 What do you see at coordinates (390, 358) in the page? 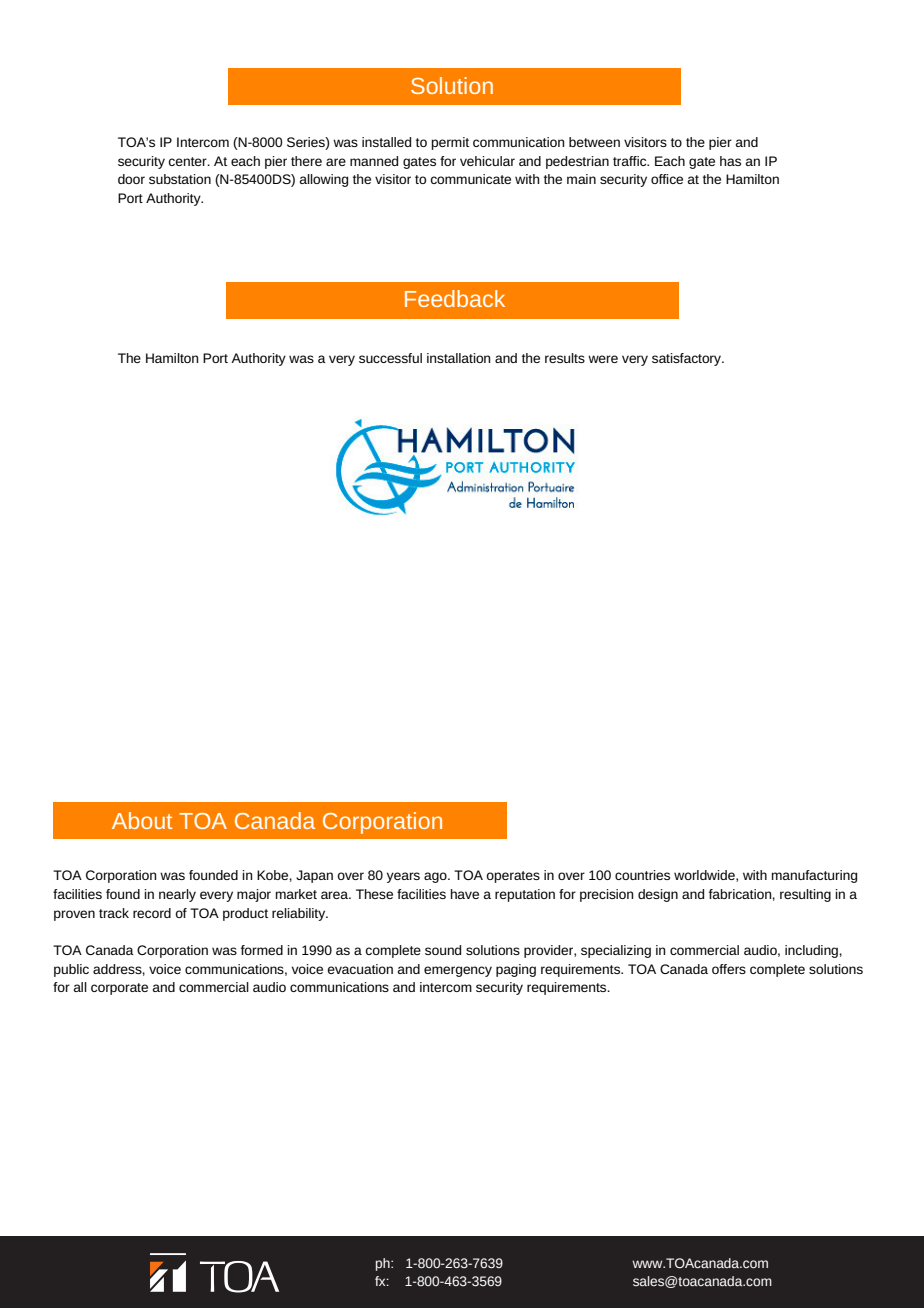
I see `successful` at bounding box center [390, 358].
